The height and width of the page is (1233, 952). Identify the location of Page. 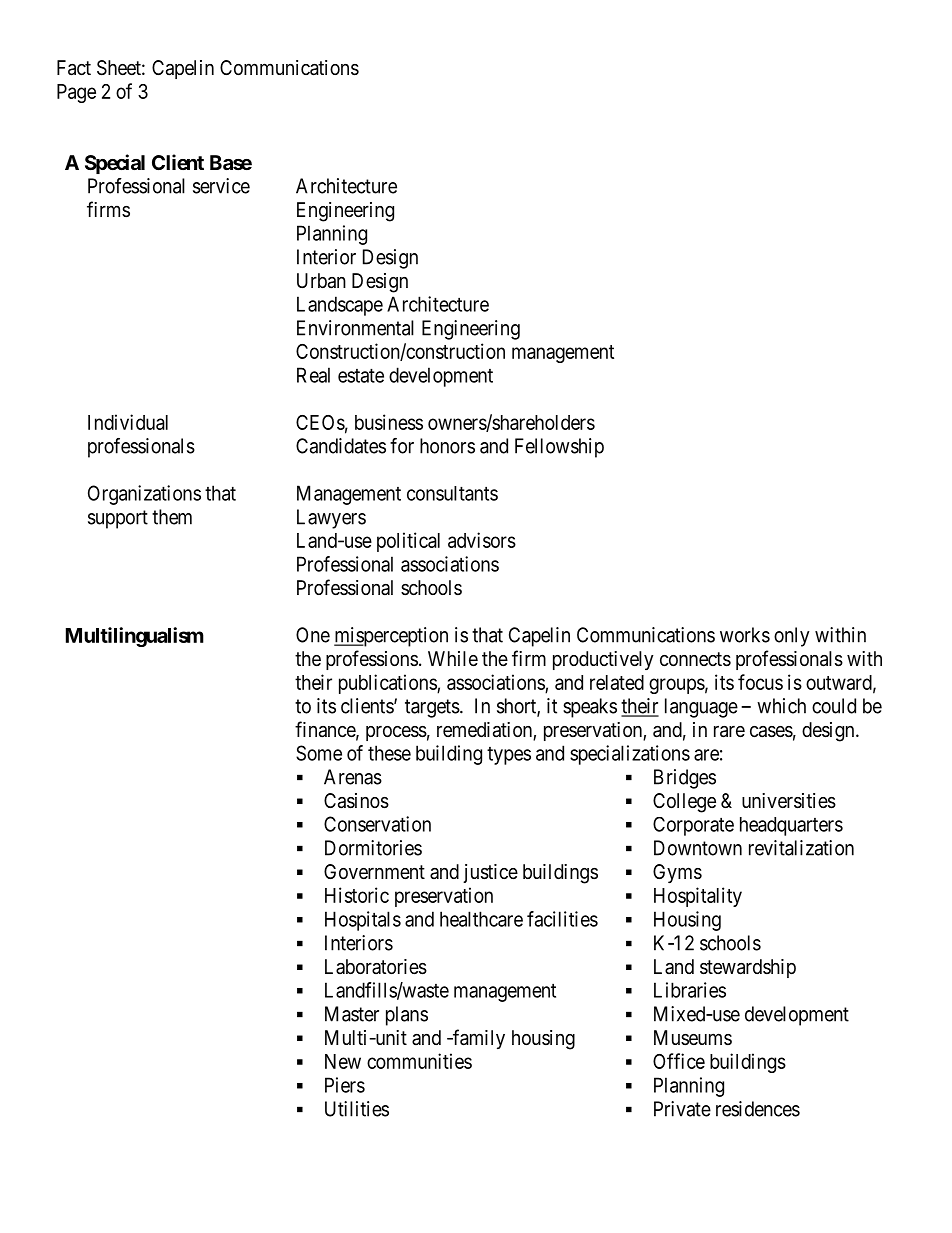
(76, 93).
